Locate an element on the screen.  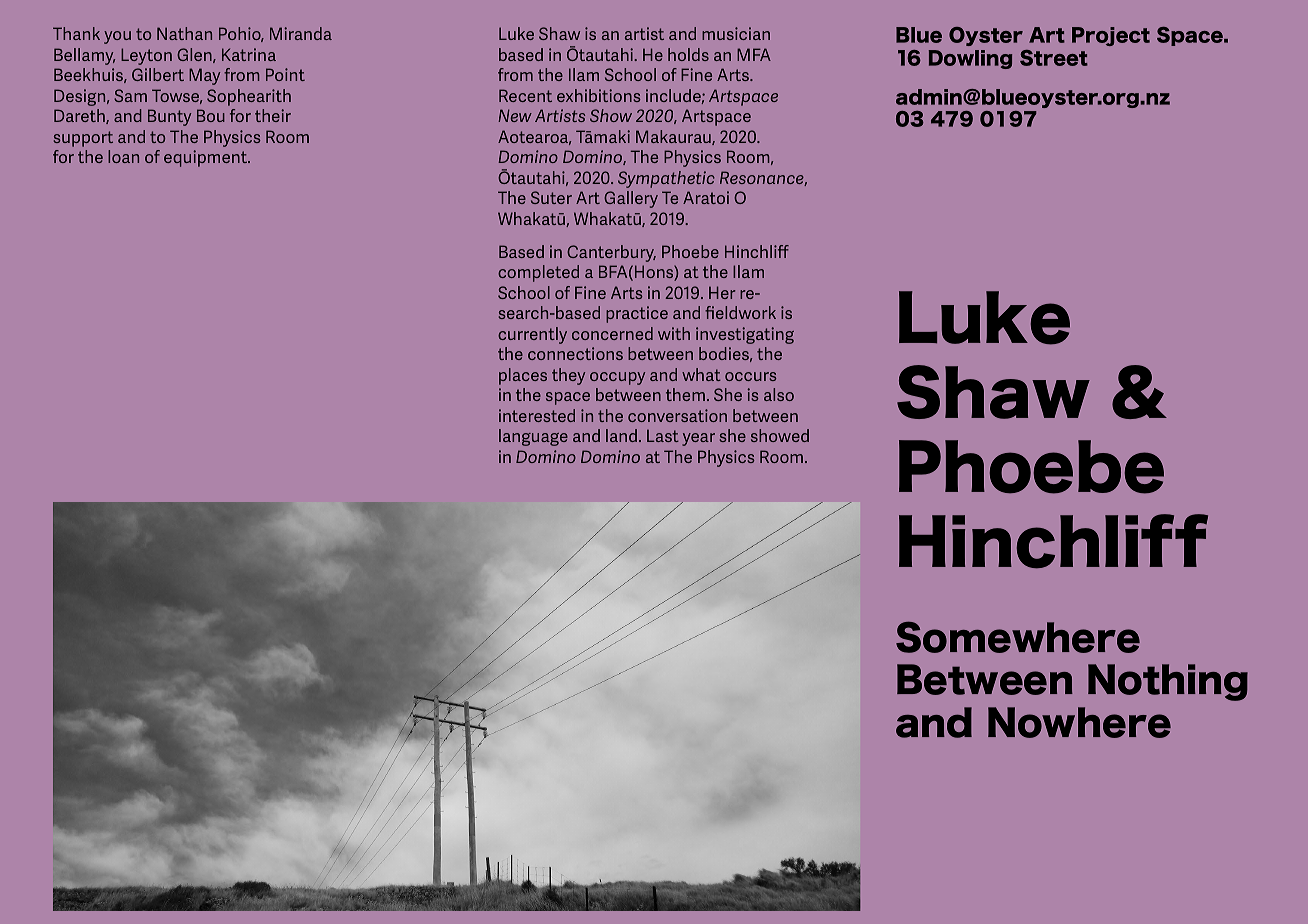
Nothing is located at coordinates (1168, 682).
